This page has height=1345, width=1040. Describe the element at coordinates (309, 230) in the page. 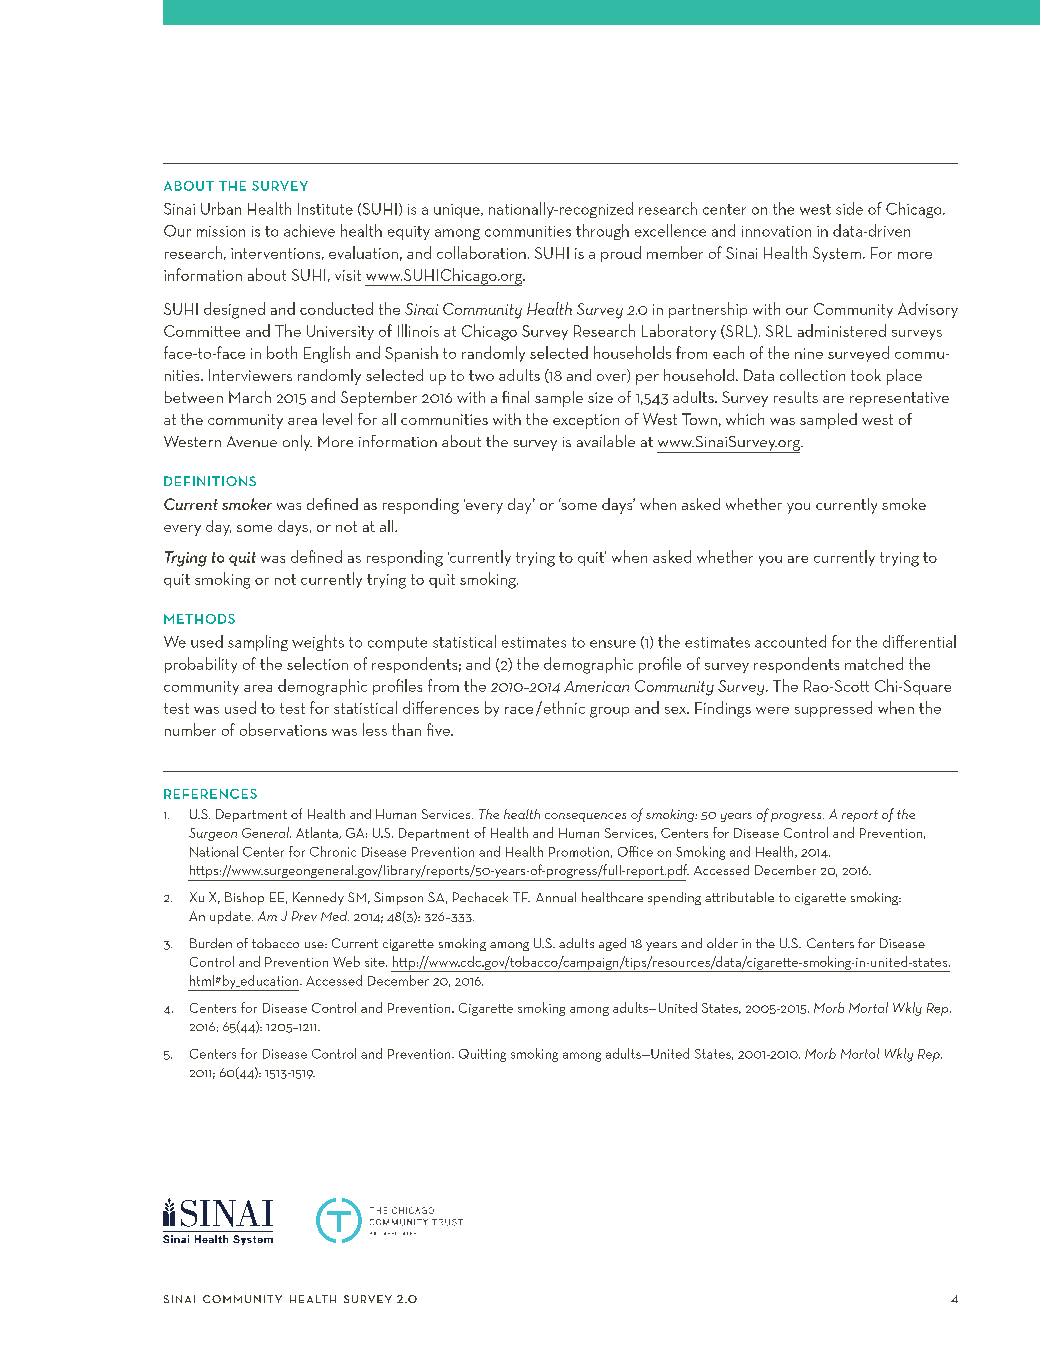

I see `achieve` at that location.
